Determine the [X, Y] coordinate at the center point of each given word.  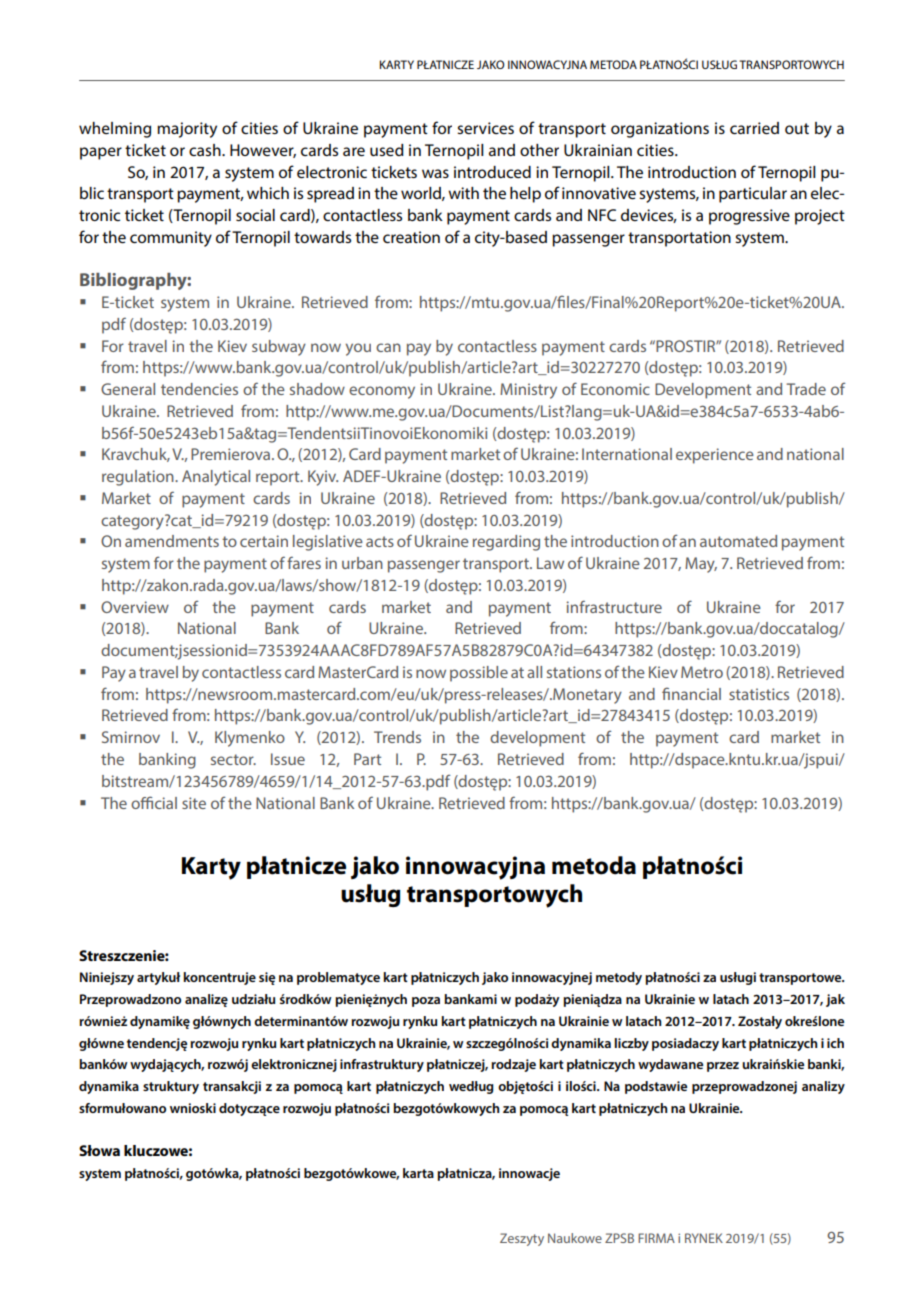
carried [754, 128]
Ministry [528, 391]
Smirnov [131, 737]
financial [691, 693]
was [435, 173]
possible [479, 674]
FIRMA [656, 1238]
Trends [397, 737]
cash [206, 150]
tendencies [199, 389]
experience [715, 456]
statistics [759, 694]
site [194, 803]
